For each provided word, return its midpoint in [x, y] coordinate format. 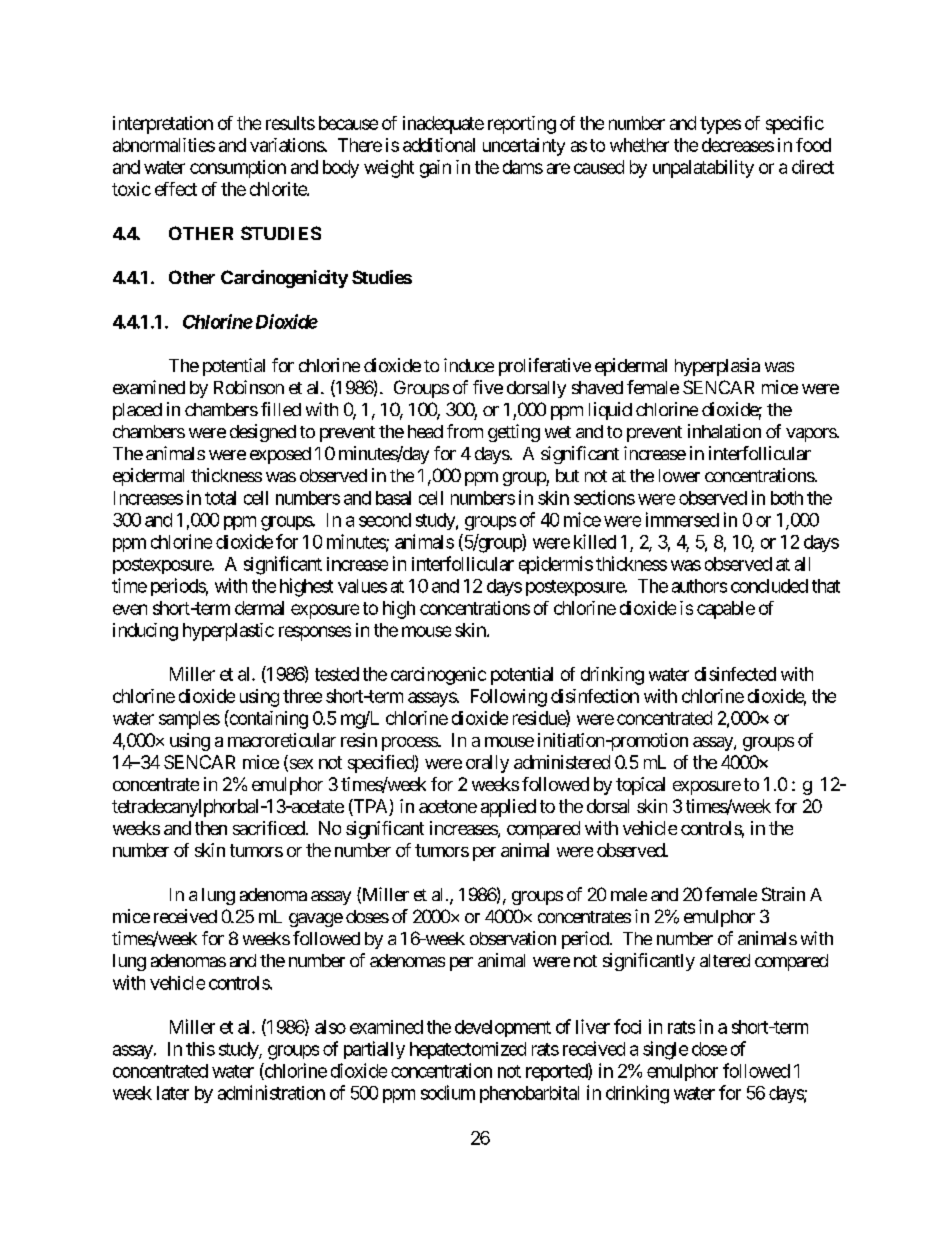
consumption [238, 169]
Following [509, 698]
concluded [769, 586]
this [200, 1049]
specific [795, 125]
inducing [145, 632]
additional [439, 145]
